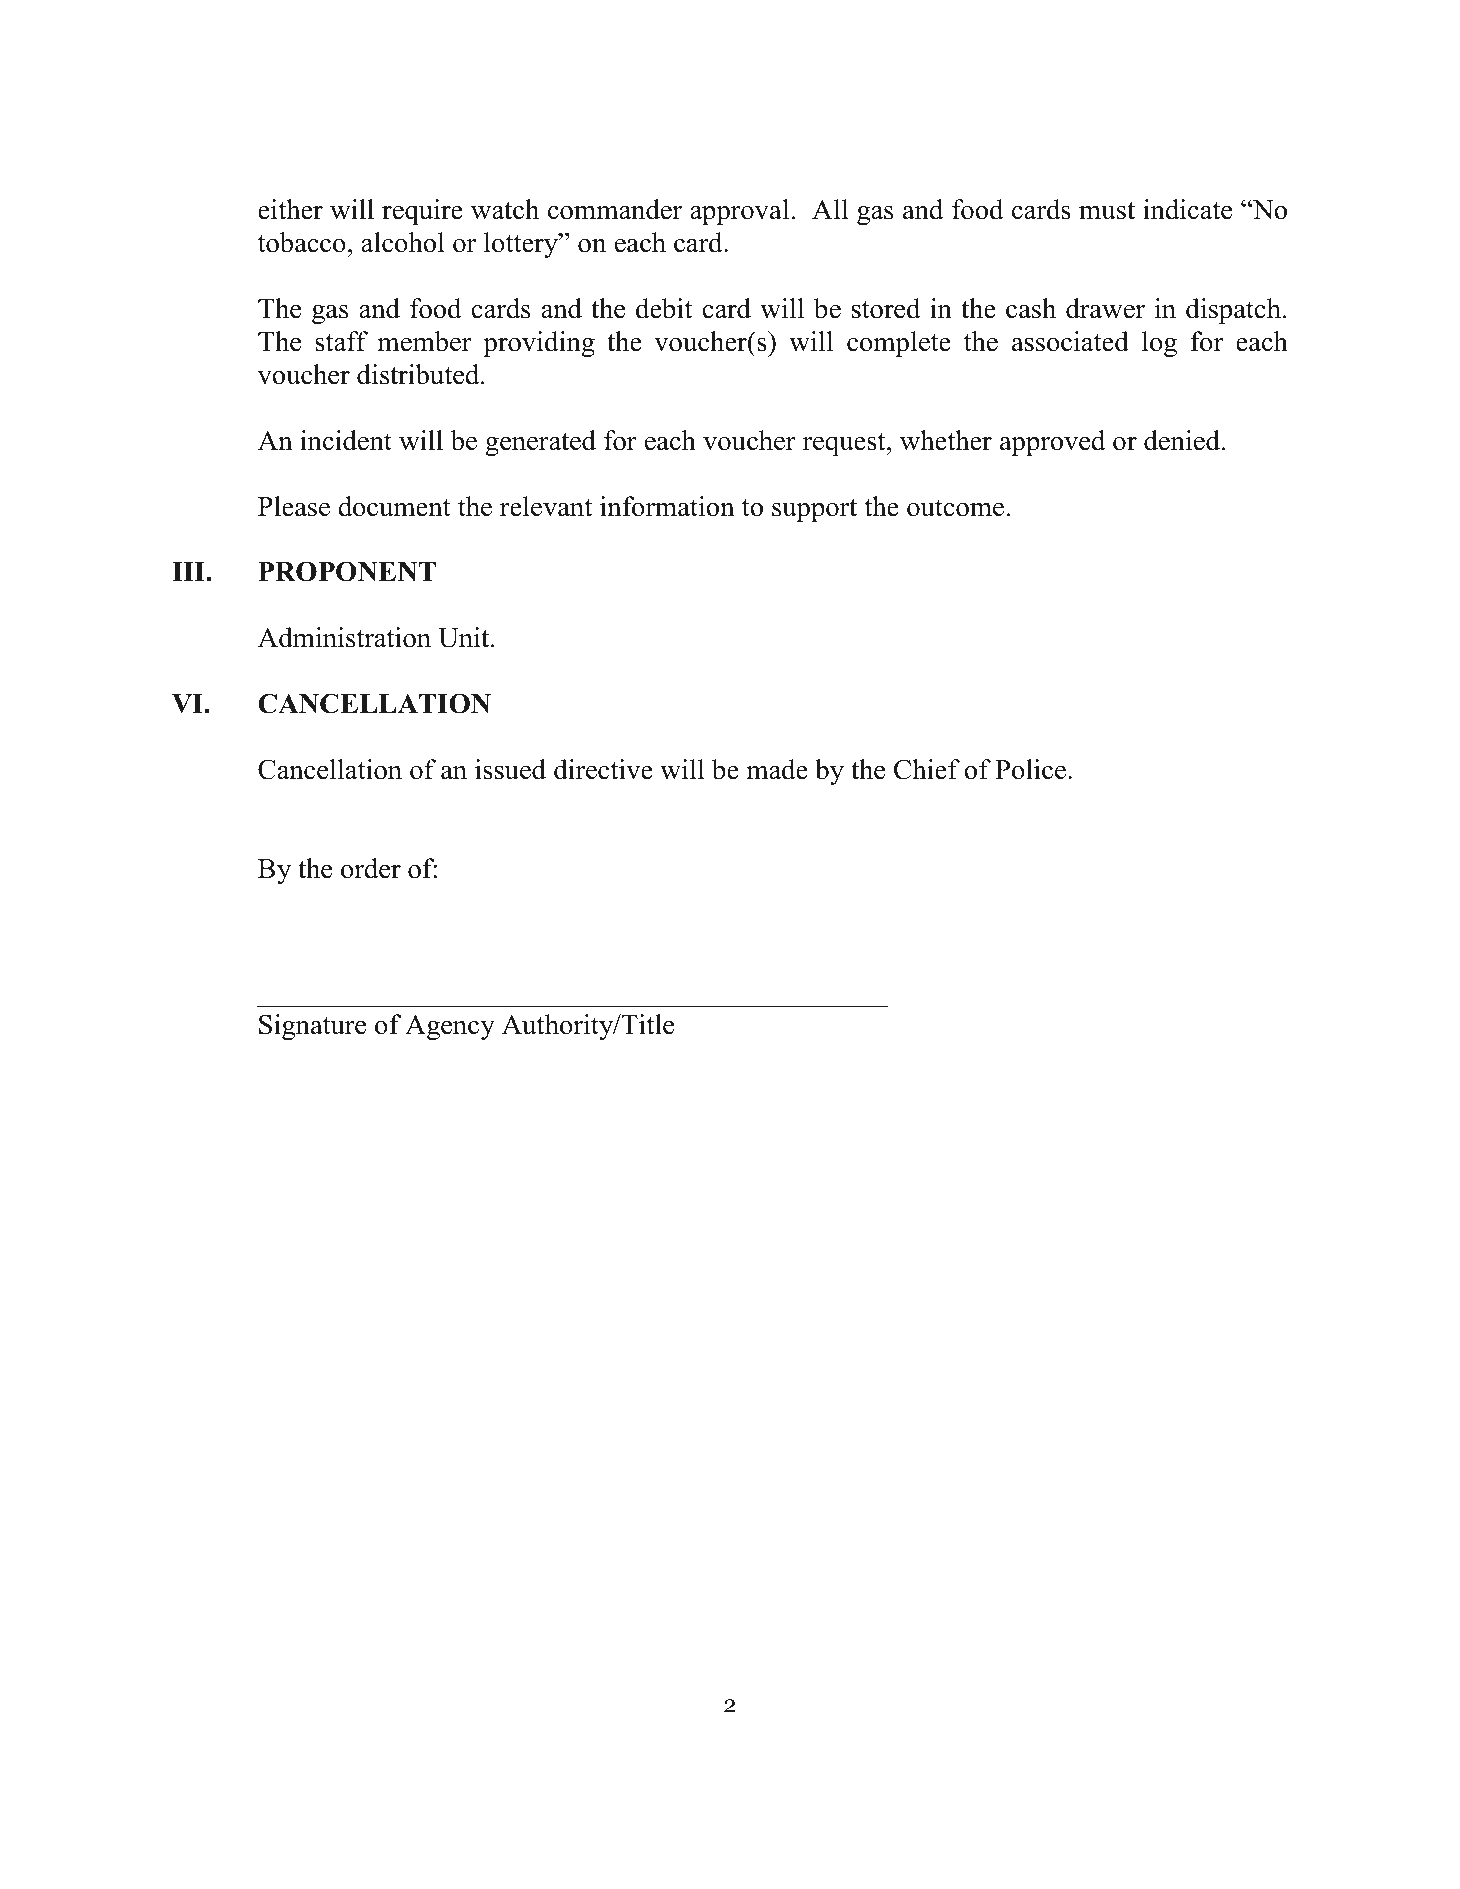 The image size is (1460, 1889). What do you see at coordinates (344, 637) in the screenshot?
I see `Administration` at bounding box center [344, 637].
